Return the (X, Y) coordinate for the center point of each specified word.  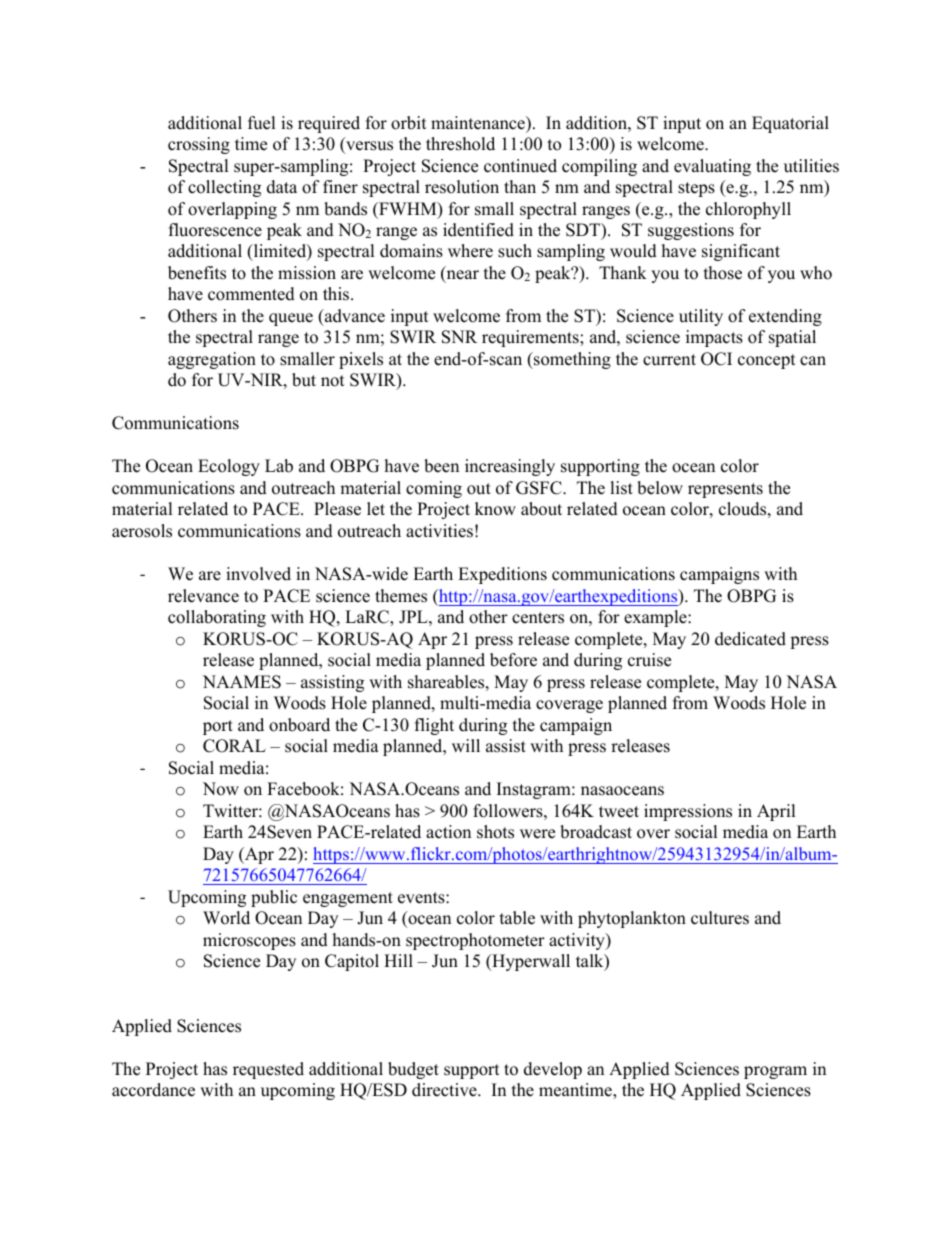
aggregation (212, 360)
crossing (199, 145)
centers (538, 618)
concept (767, 361)
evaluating (712, 167)
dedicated (750, 639)
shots (495, 832)
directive (445, 1090)
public (274, 898)
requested (268, 1070)
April (776, 812)
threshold (460, 144)
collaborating (217, 618)
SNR (459, 337)
